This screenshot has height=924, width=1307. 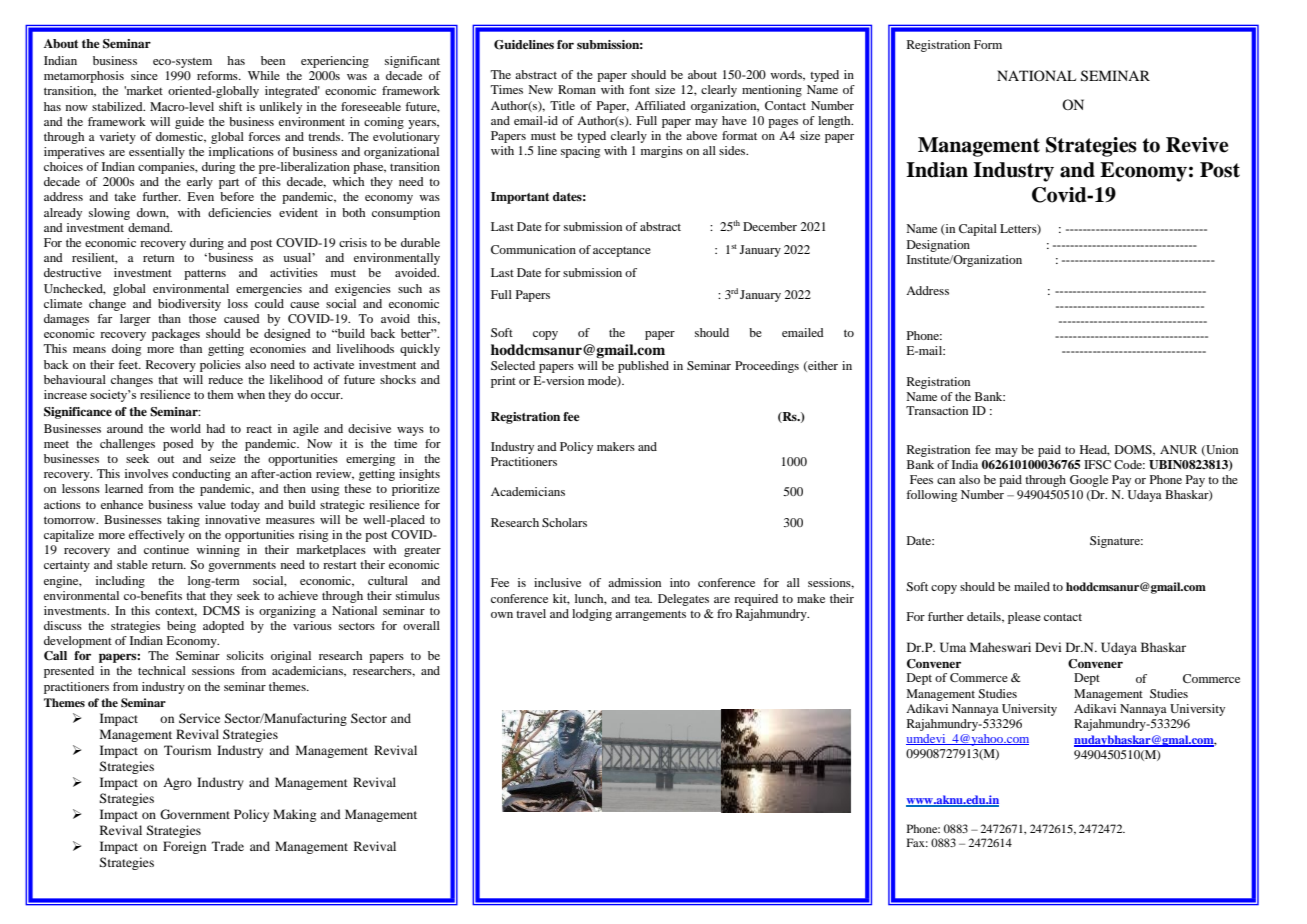 What do you see at coordinates (1129, 464) in the screenshot?
I see `Code` at bounding box center [1129, 464].
